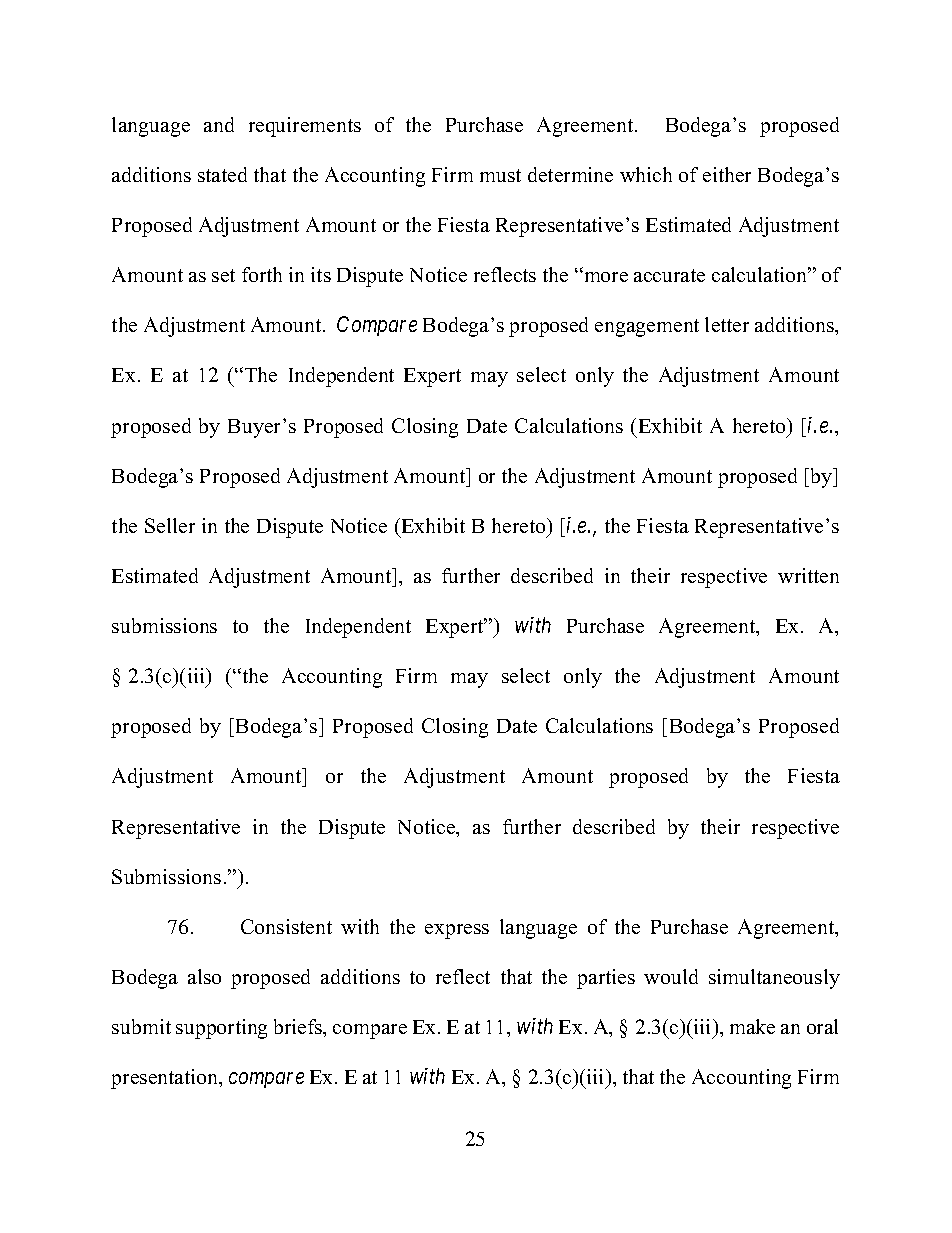  Describe the element at coordinates (500, 175) in the page. I see `must` at that location.
